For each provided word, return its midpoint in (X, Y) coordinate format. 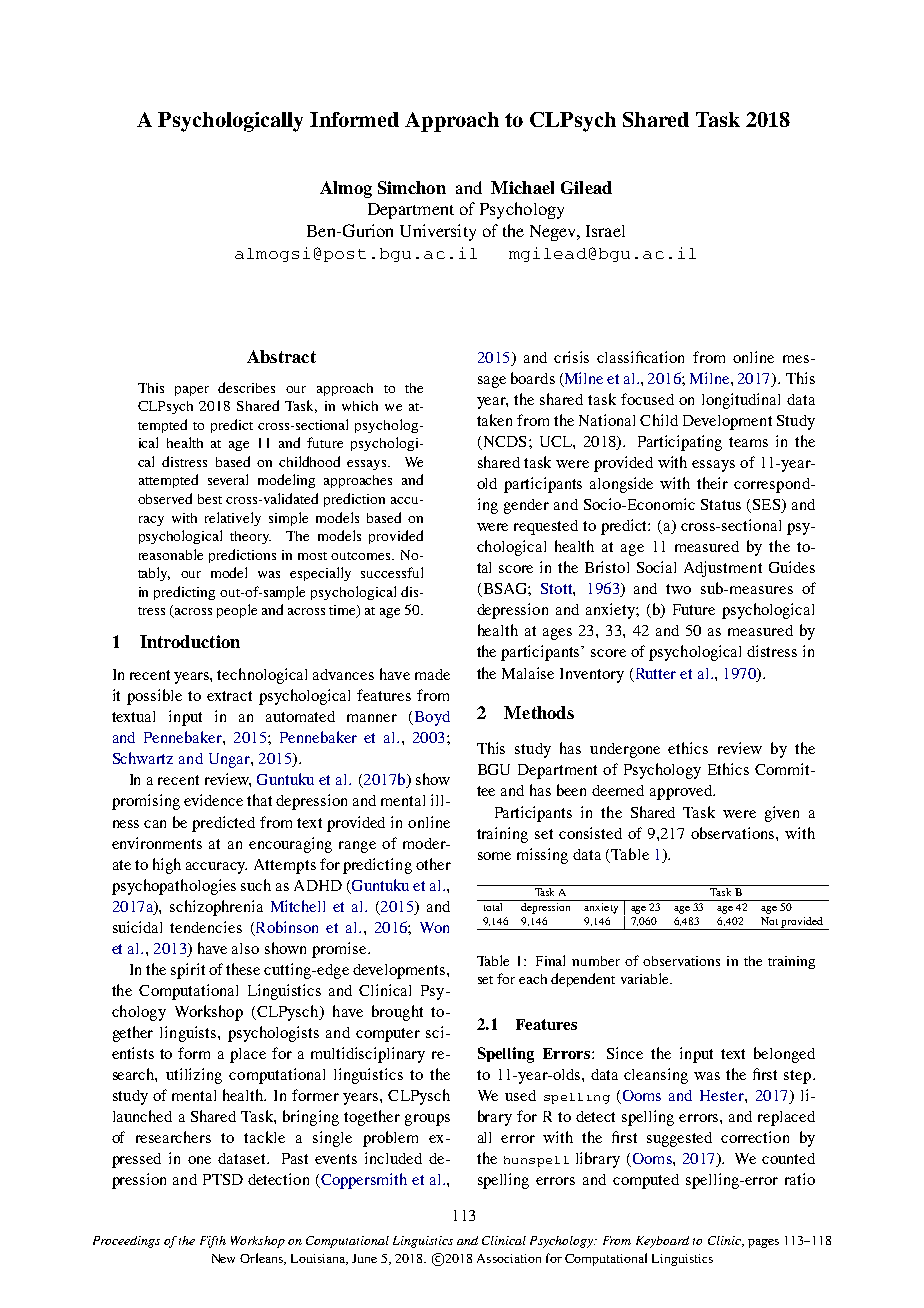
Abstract (281, 356)
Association (509, 1258)
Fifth (213, 1242)
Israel (605, 231)
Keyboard (662, 1242)
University (438, 232)
